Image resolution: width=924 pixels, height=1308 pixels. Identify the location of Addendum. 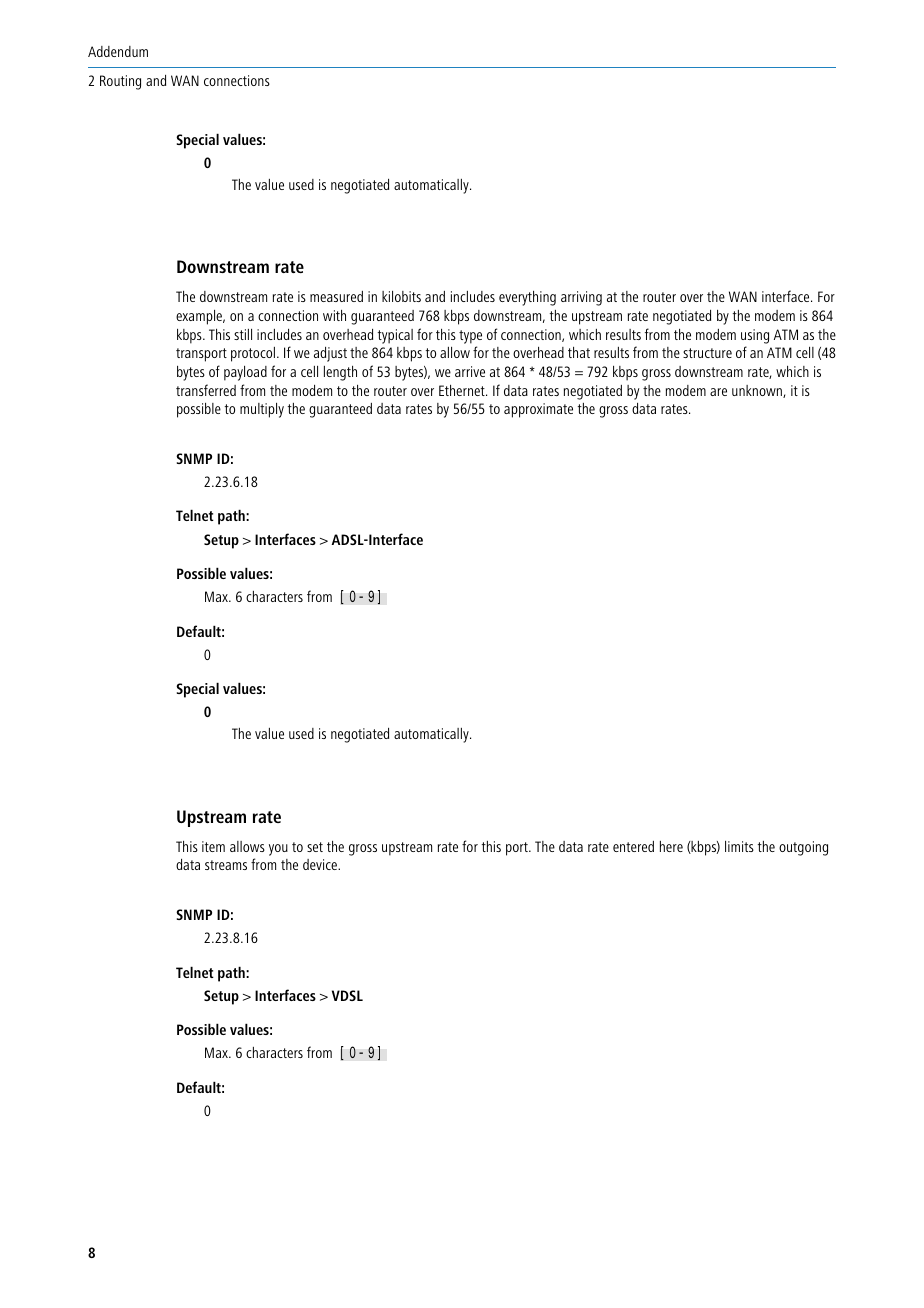
(118, 51).
